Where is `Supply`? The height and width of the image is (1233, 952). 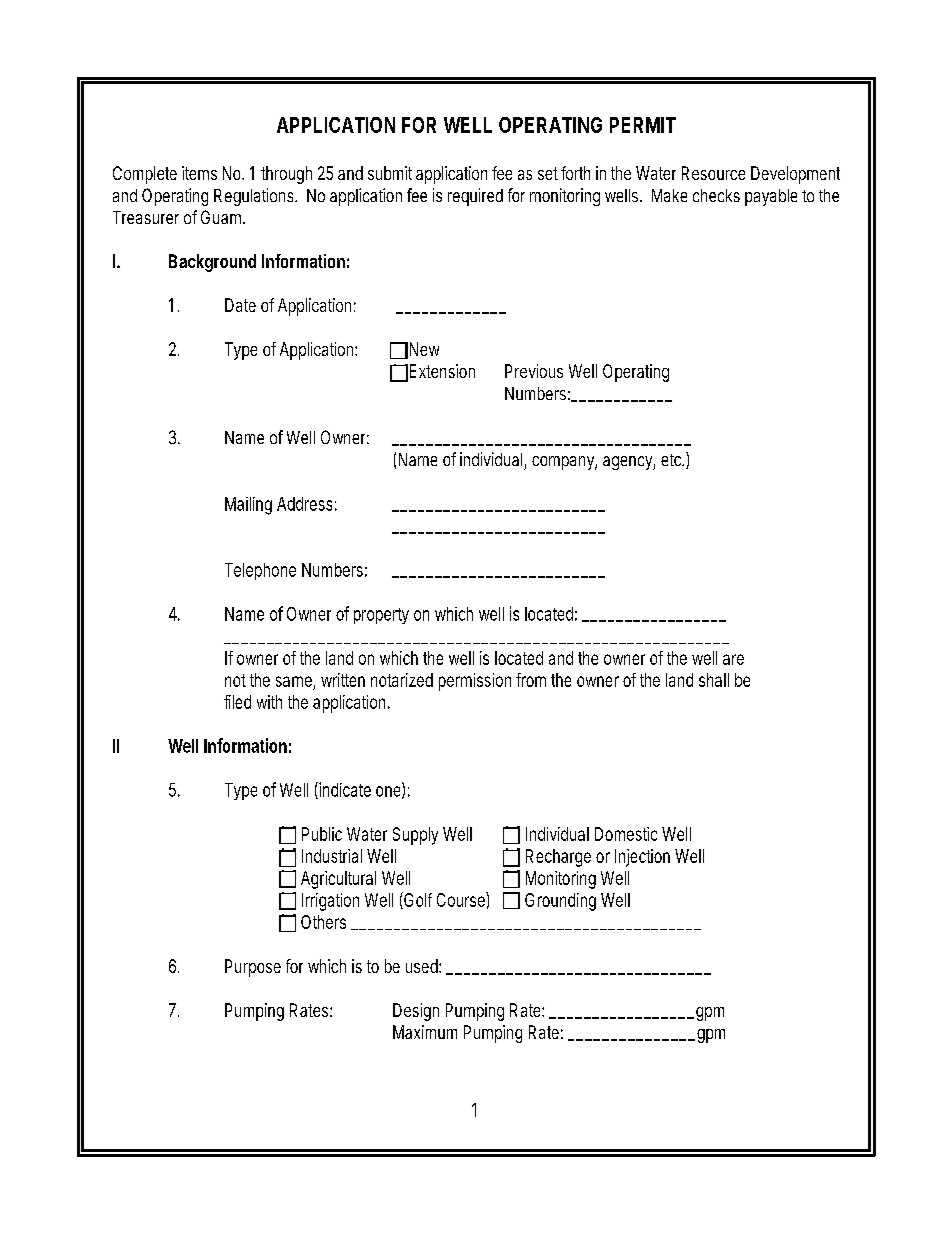
Supply is located at coordinates (415, 836).
